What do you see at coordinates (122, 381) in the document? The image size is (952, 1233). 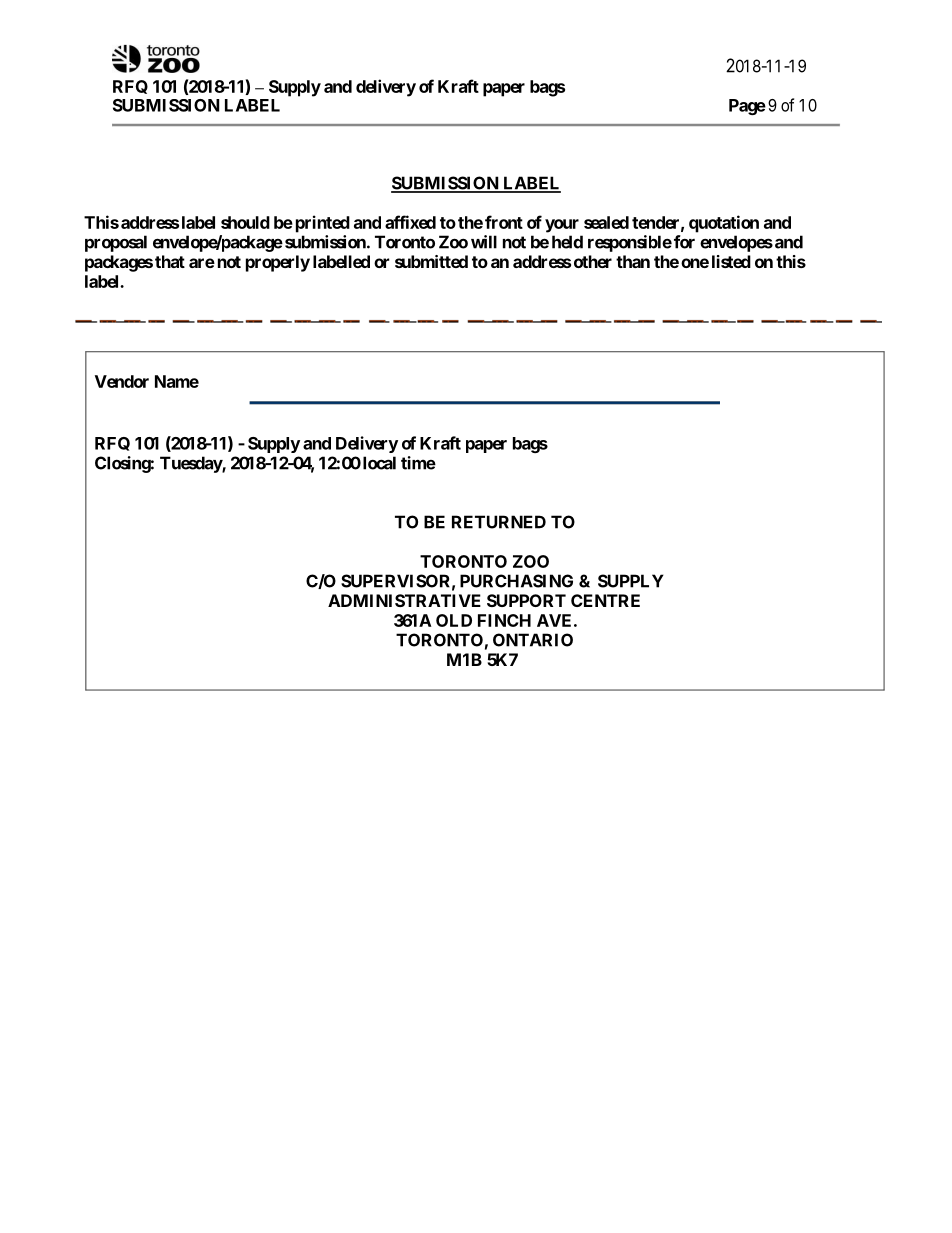 I see `Vendor` at bounding box center [122, 381].
